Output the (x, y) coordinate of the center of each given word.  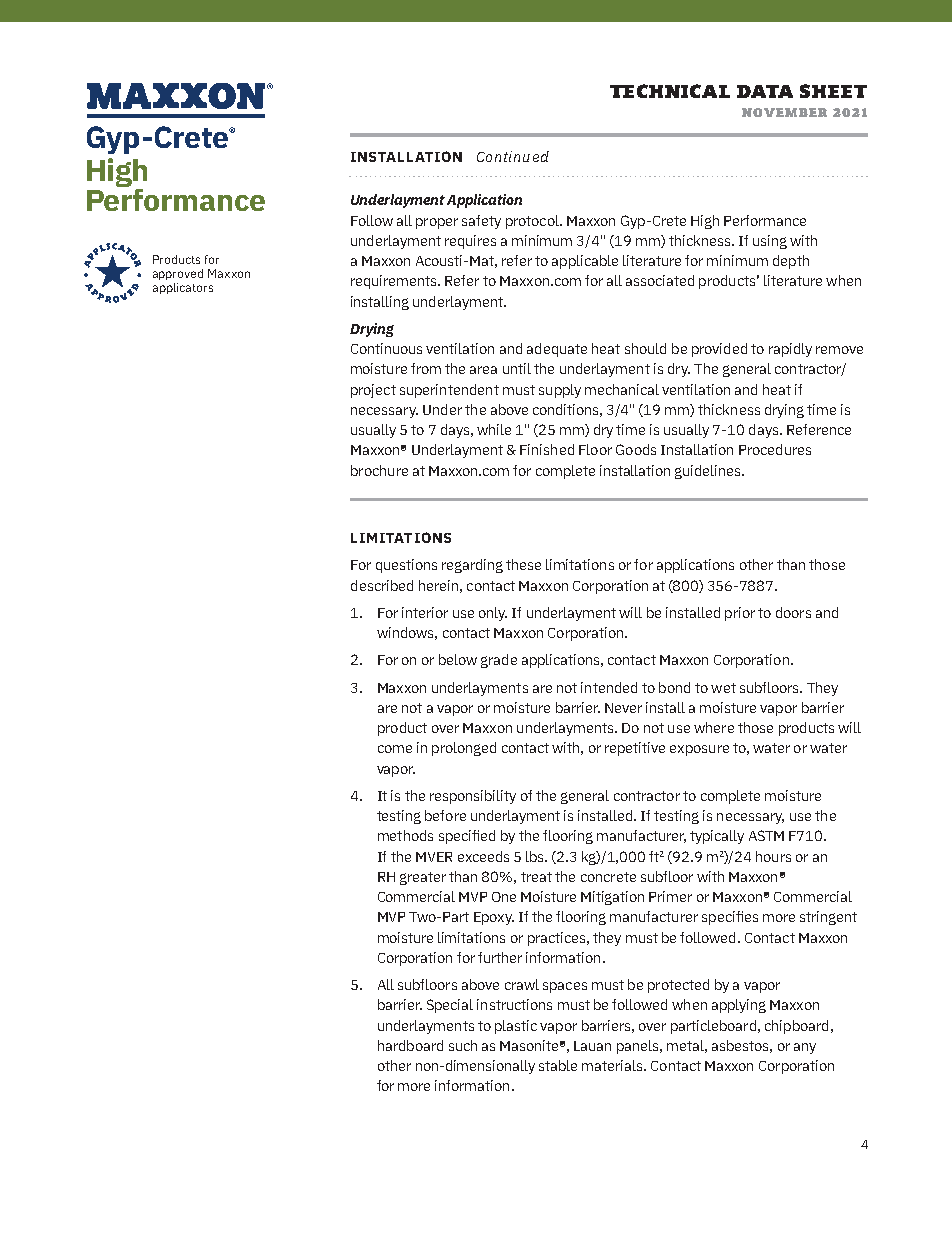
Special (450, 1006)
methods (405, 835)
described (382, 585)
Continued (513, 156)
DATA (765, 91)
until (517, 368)
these (523, 564)
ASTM (766, 835)
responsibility (473, 797)
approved (178, 274)
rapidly (790, 350)
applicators (183, 288)
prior (740, 614)
